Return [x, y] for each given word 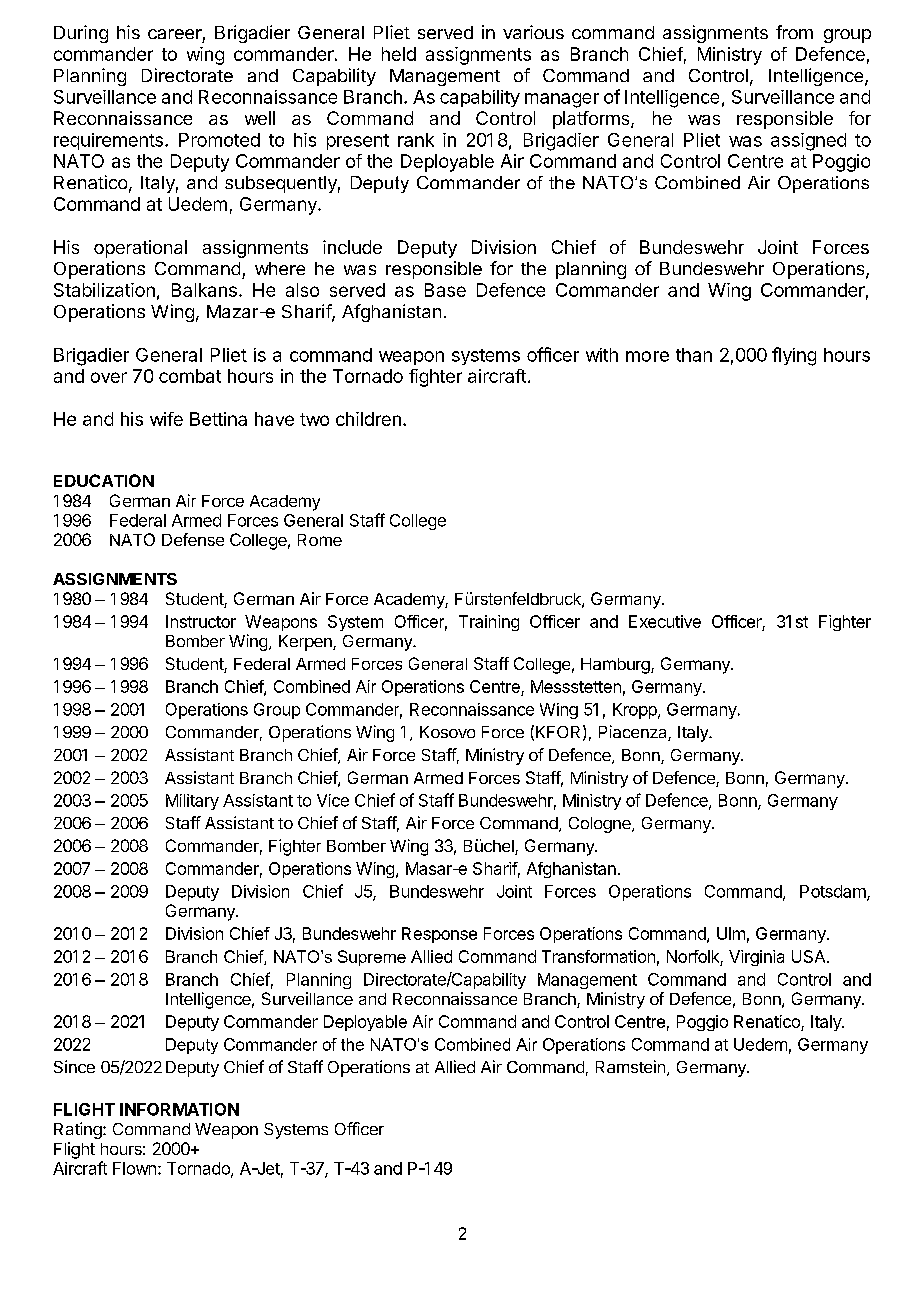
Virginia [756, 958]
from [794, 32]
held [399, 54]
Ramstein [630, 1066]
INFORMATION [179, 1109]
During [81, 34]
